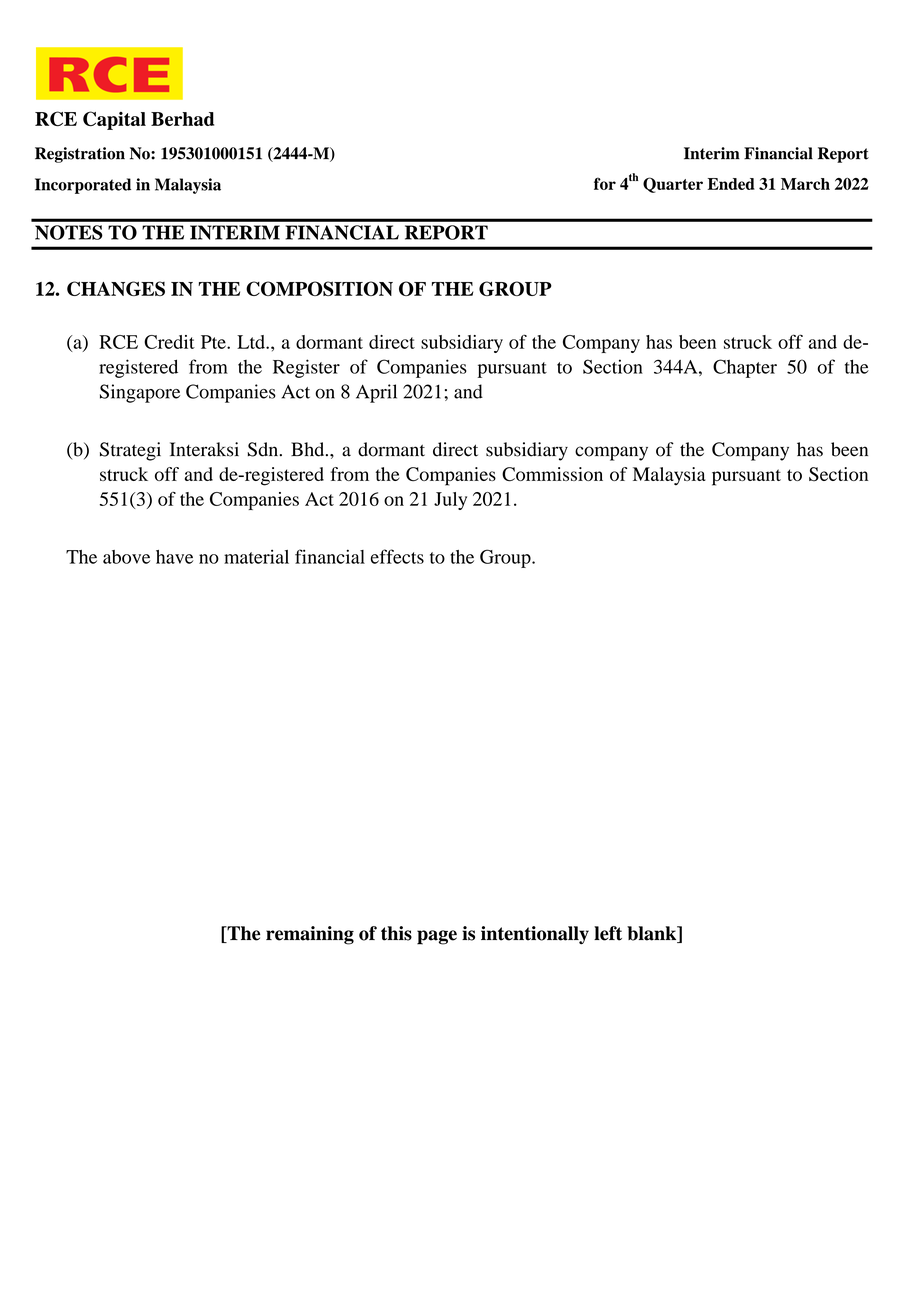  What do you see at coordinates (605, 183) in the screenshot?
I see `for` at bounding box center [605, 183].
